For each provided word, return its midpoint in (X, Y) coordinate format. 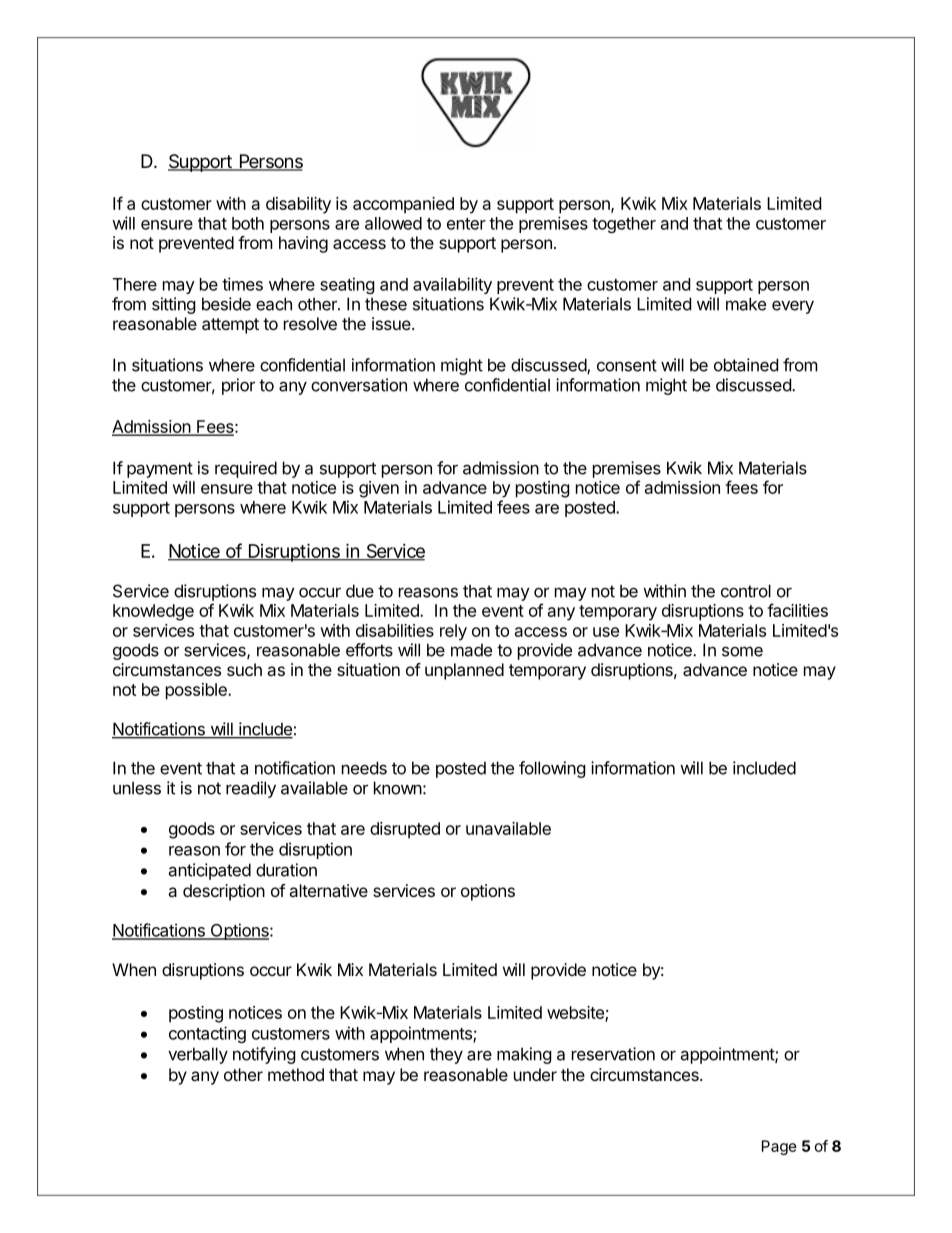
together (624, 225)
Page (779, 1147)
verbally (198, 1055)
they (446, 1055)
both (248, 223)
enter (466, 224)
